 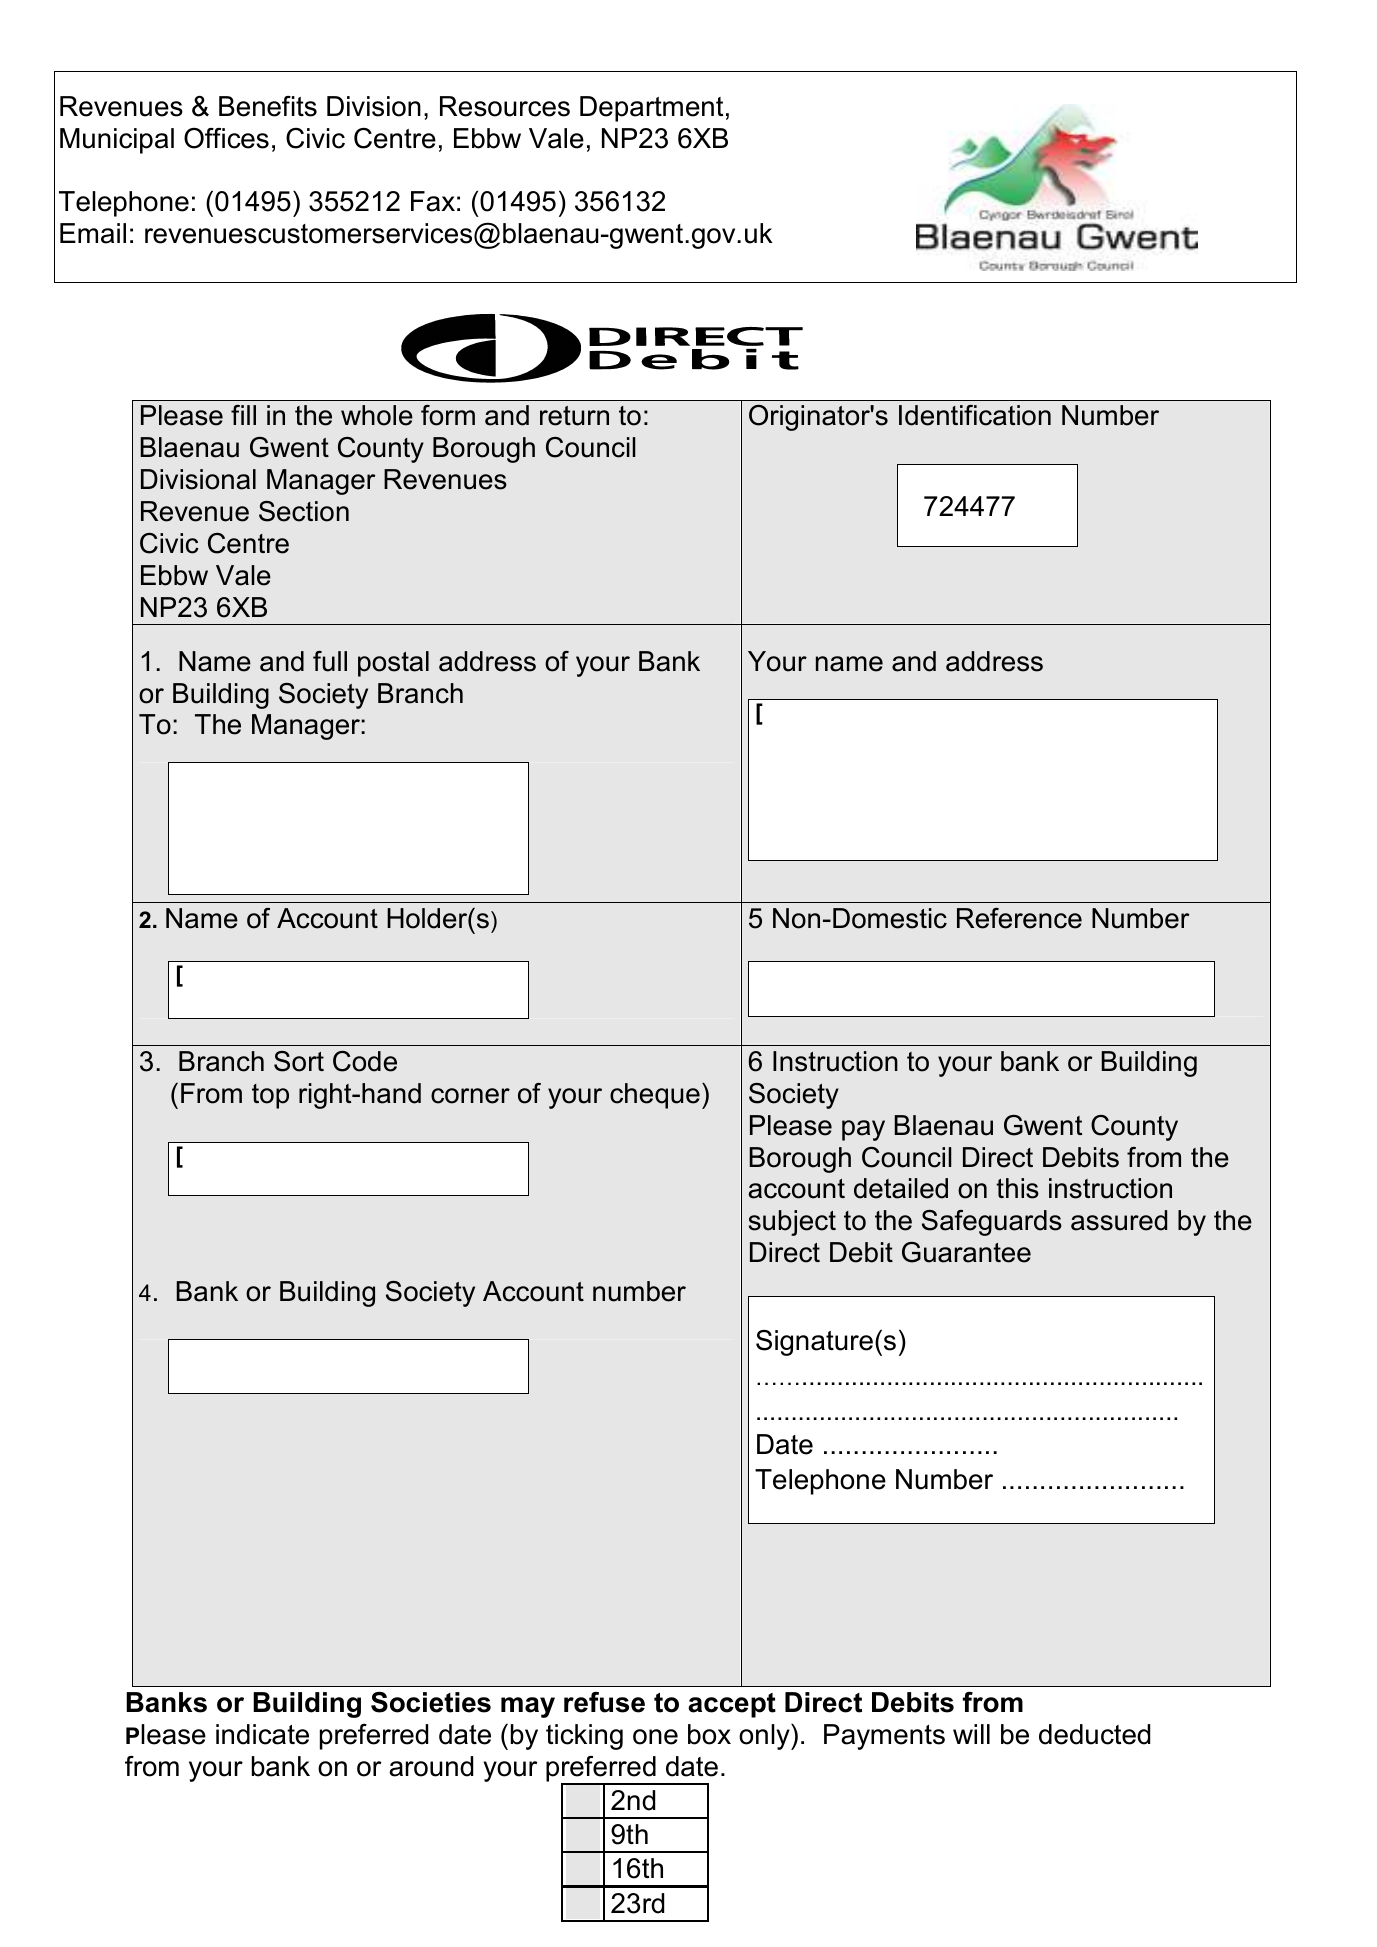 I want to click on Department, so click(x=651, y=109).
